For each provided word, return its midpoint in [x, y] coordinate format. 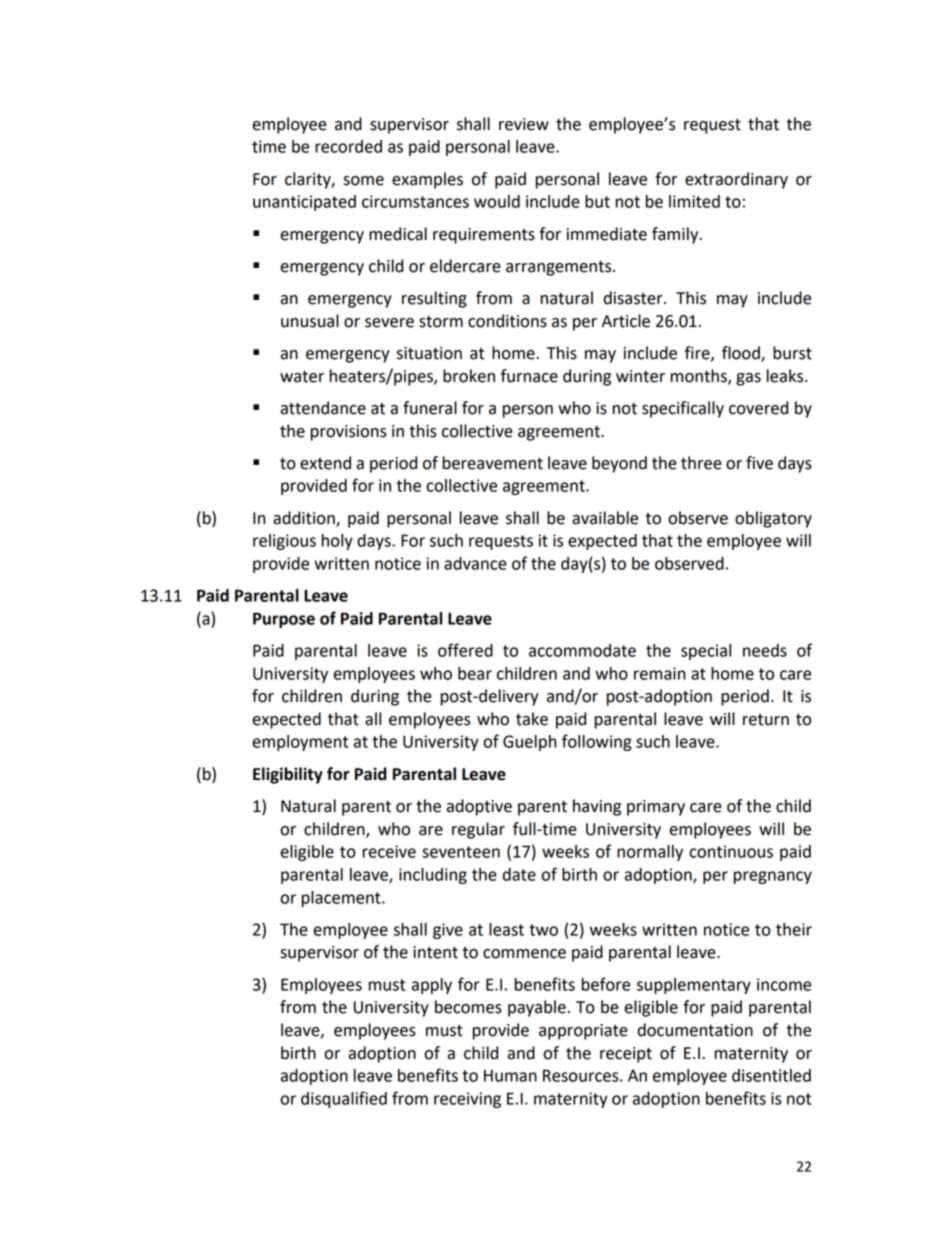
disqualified [344, 1099]
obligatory [773, 519]
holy [337, 542]
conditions [507, 321]
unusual [310, 321]
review [524, 124]
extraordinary [736, 180]
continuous [731, 851]
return [766, 720]
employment [300, 743]
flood [742, 354]
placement [342, 899]
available [605, 518]
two [543, 930]
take [532, 719]
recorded [348, 146]
